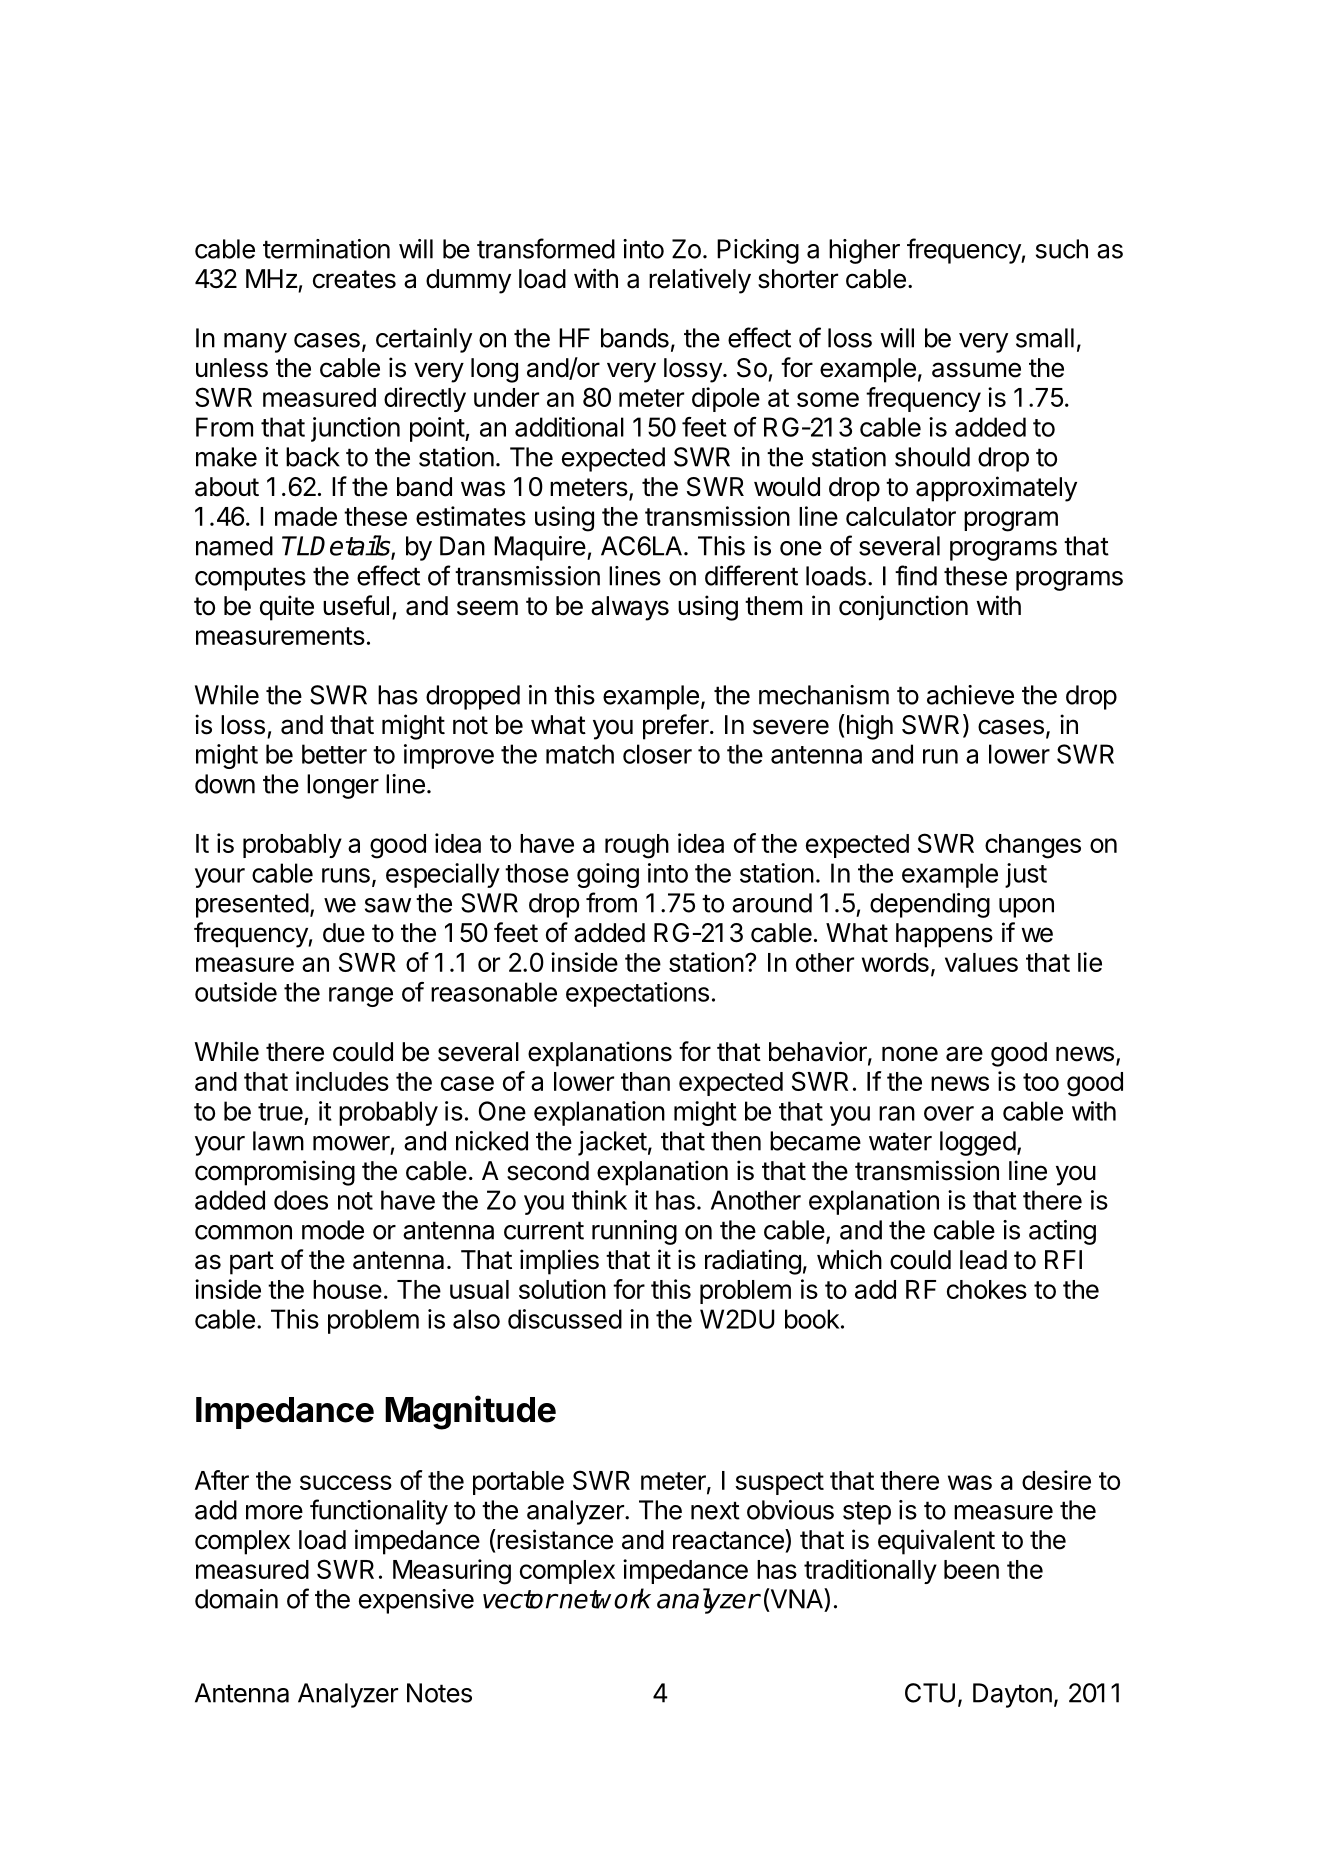 Image resolution: width=1317 pixels, height=1864 pixels. Describe the element at coordinates (981, 962) in the screenshot. I see `values` at that location.
